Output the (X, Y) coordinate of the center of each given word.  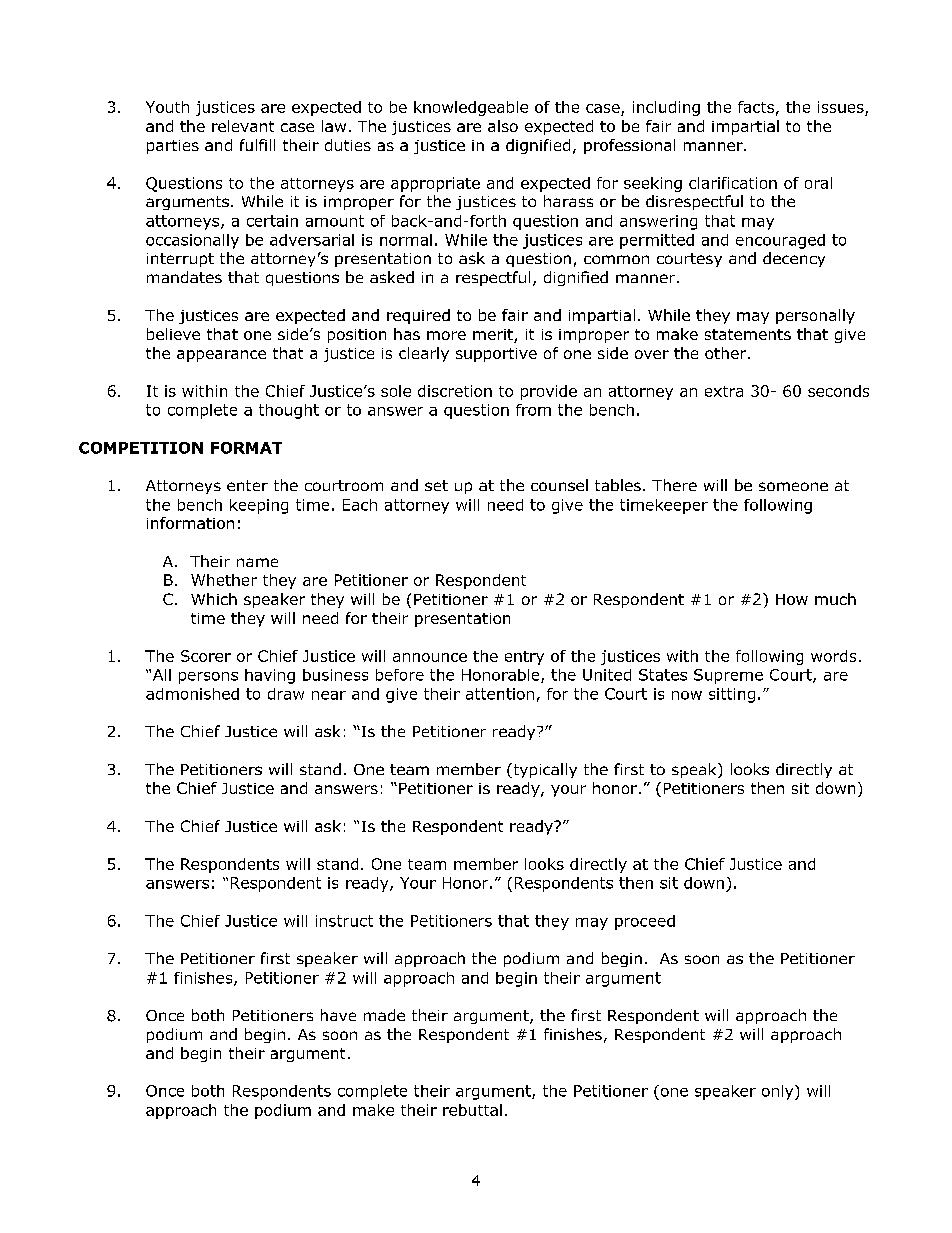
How (792, 599)
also (503, 126)
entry (524, 658)
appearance (221, 356)
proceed (645, 922)
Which (214, 599)
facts (756, 107)
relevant (243, 126)
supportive (496, 355)
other (727, 353)
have (338, 1015)
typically (544, 770)
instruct (344, 921)
